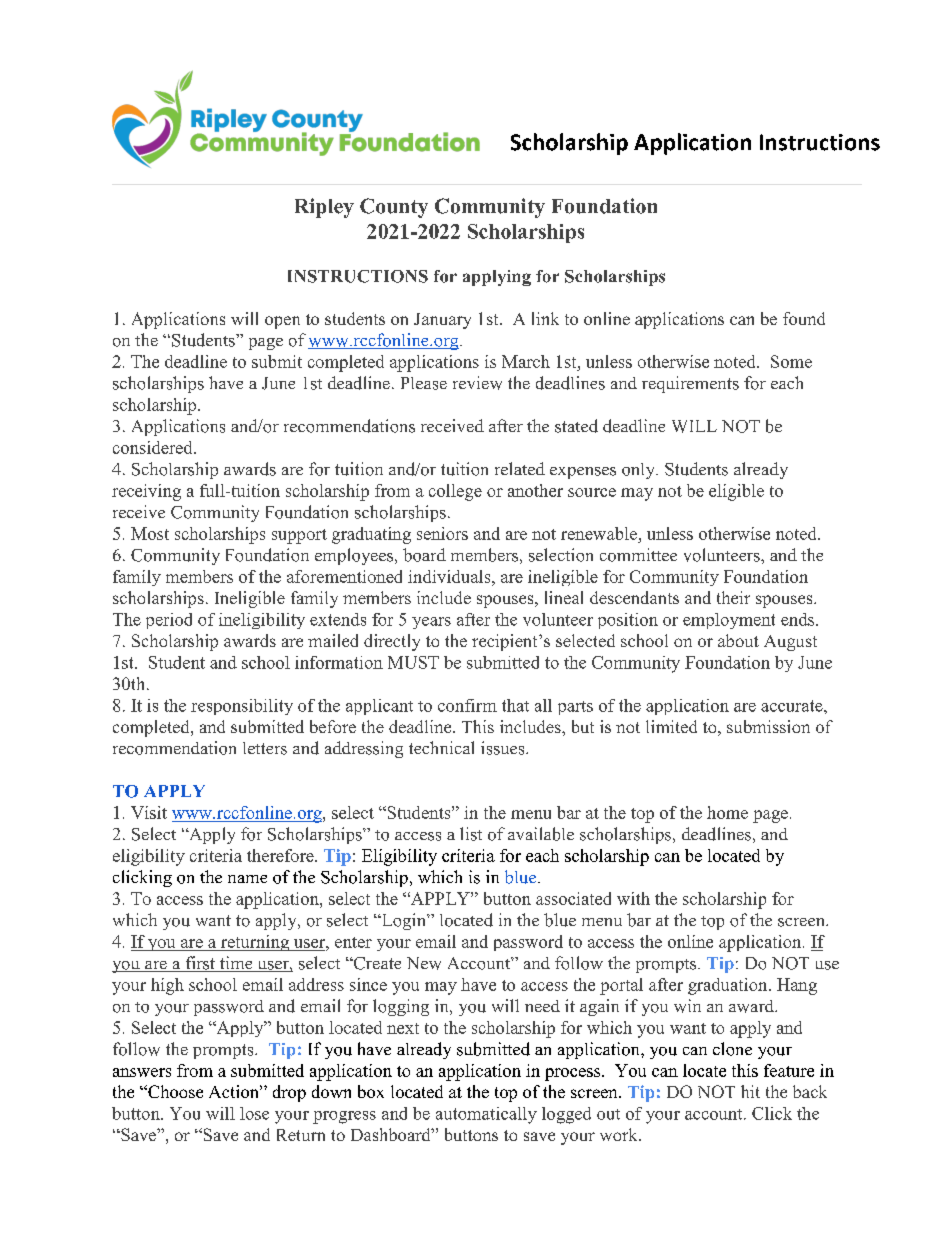  What do you see at coordinates (486, 1115) in the screenshot?
I see `automatically` at bounding box center [486, 1115].
